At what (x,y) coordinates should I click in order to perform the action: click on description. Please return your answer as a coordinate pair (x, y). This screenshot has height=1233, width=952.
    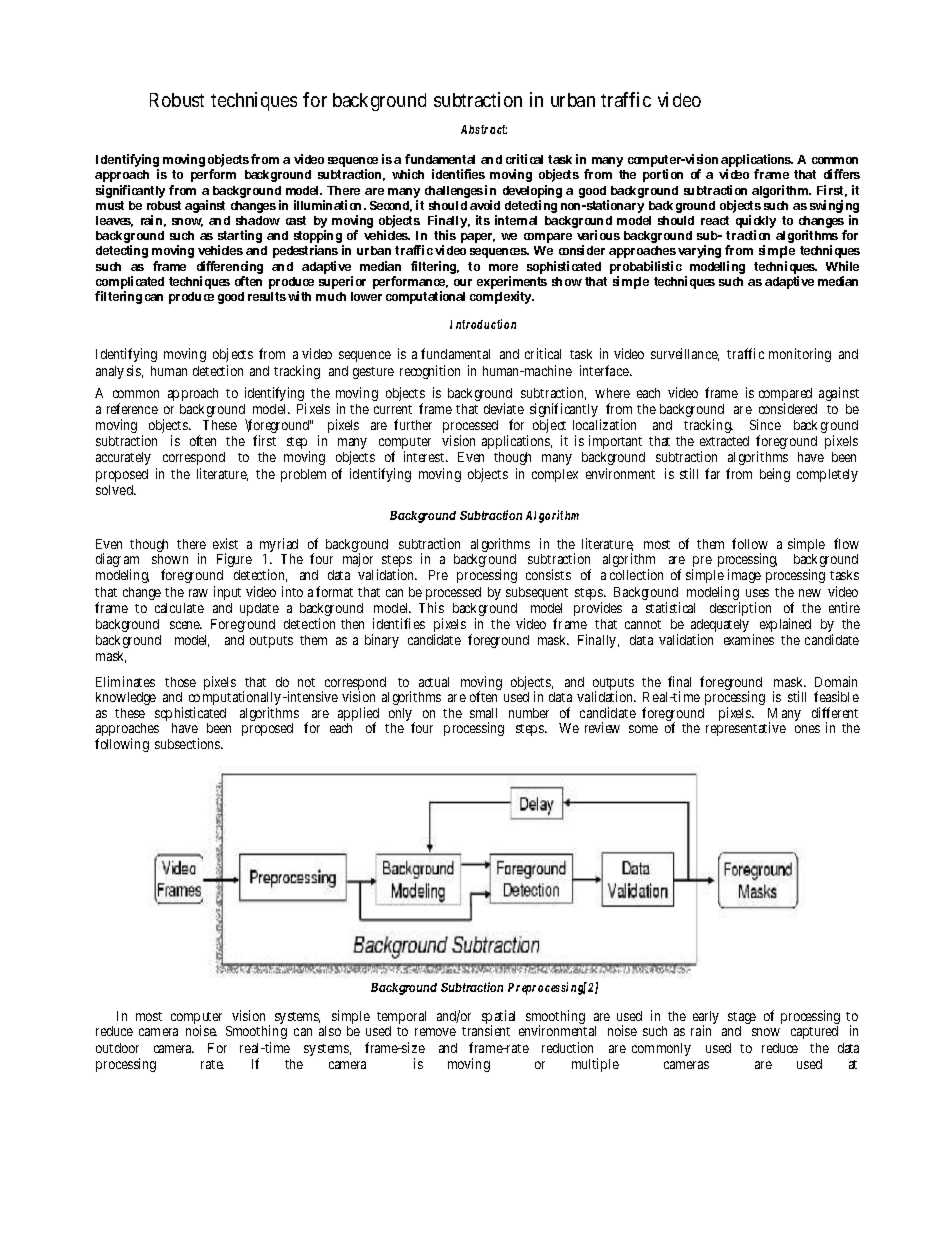
    Looking at the image, I should click on (740, 609).
